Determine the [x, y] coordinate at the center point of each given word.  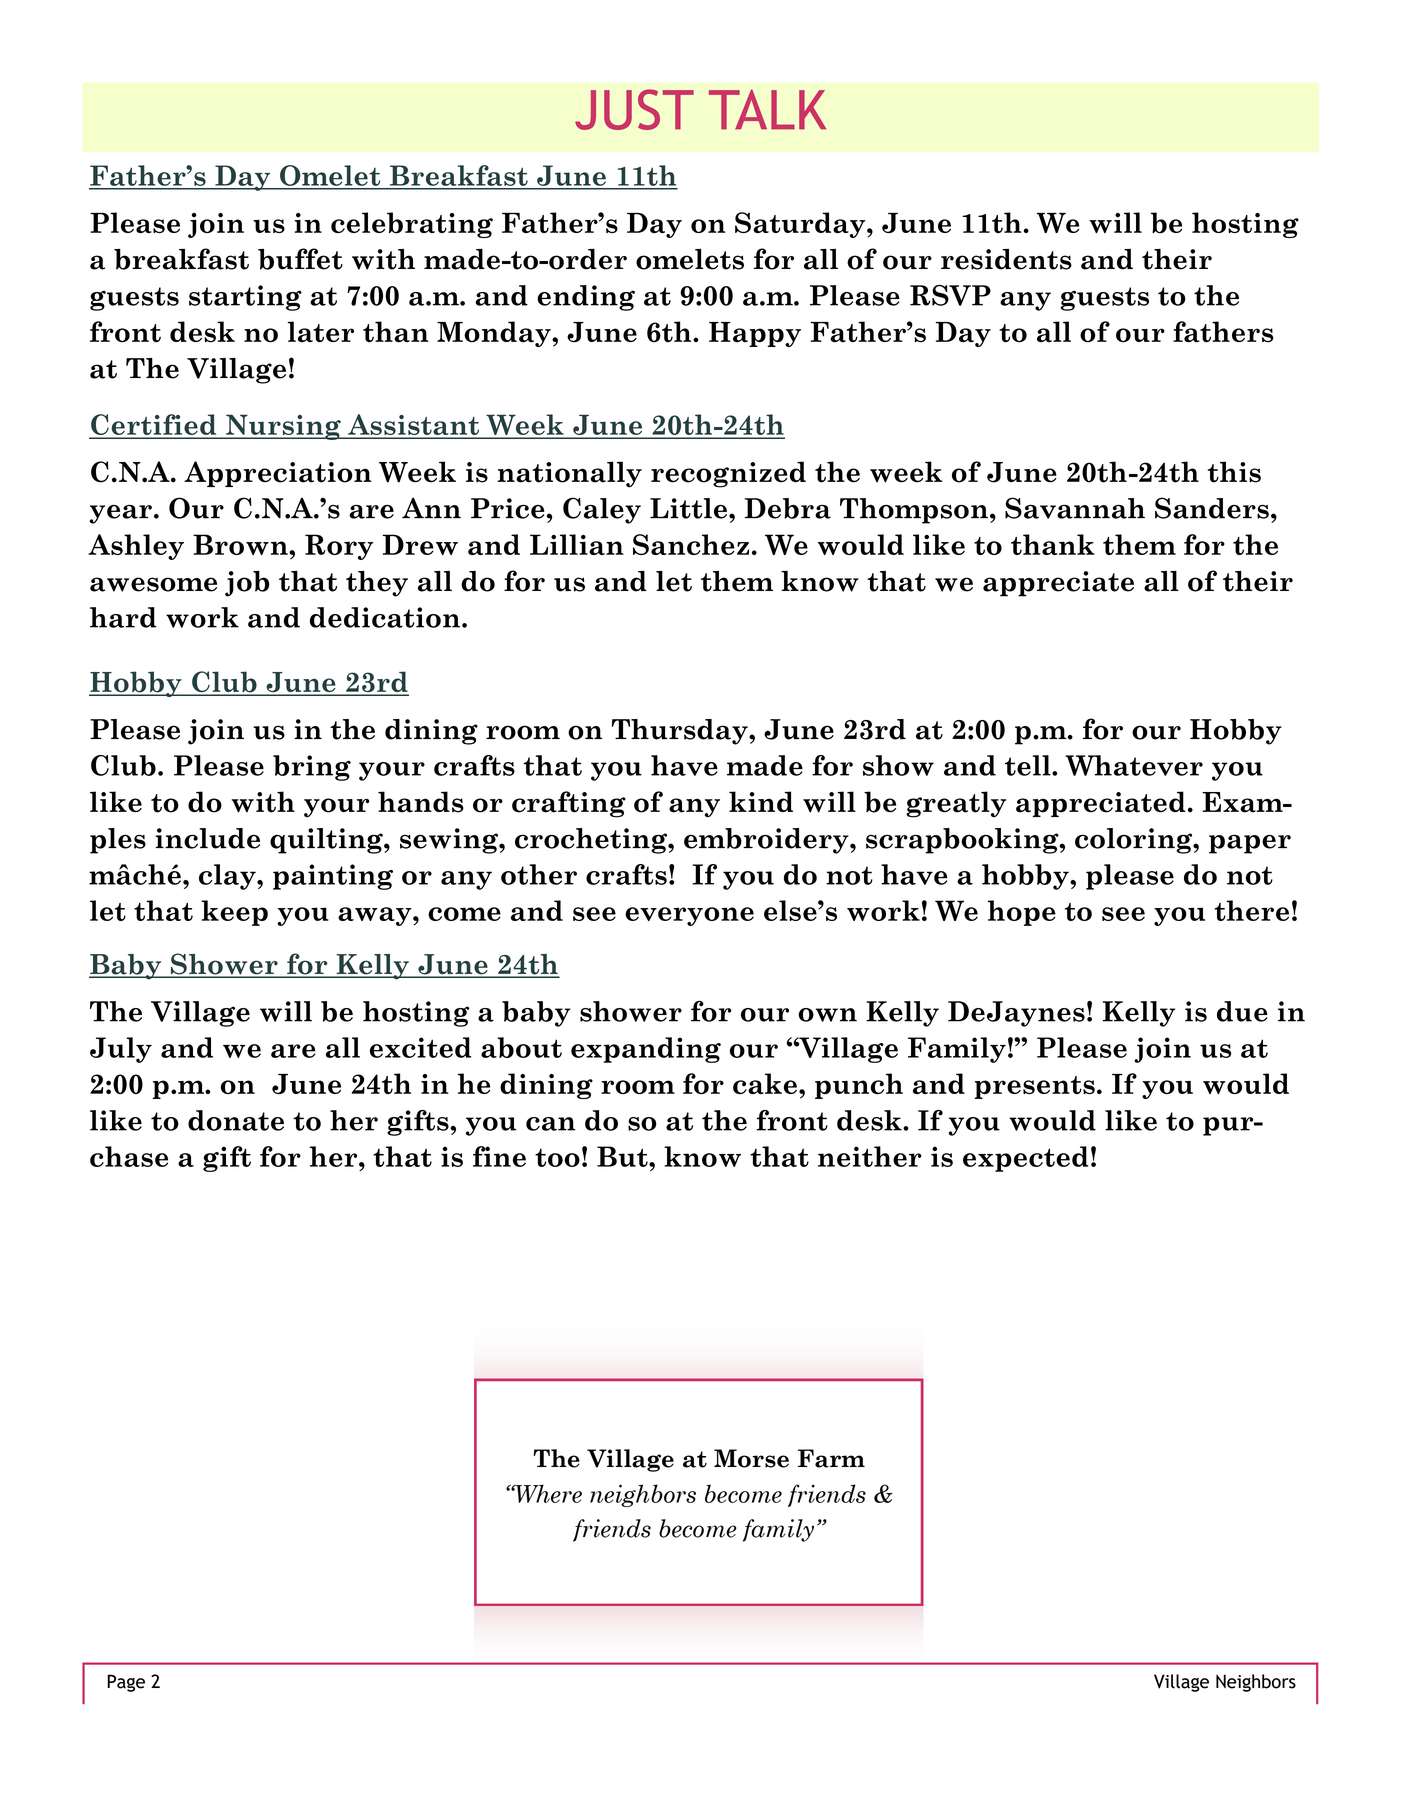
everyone [689, 916]
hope [1022, 913]
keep [234, 913]
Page [126, 1683]
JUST [634, 109]
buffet [300, 259]
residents [1006, 259]
